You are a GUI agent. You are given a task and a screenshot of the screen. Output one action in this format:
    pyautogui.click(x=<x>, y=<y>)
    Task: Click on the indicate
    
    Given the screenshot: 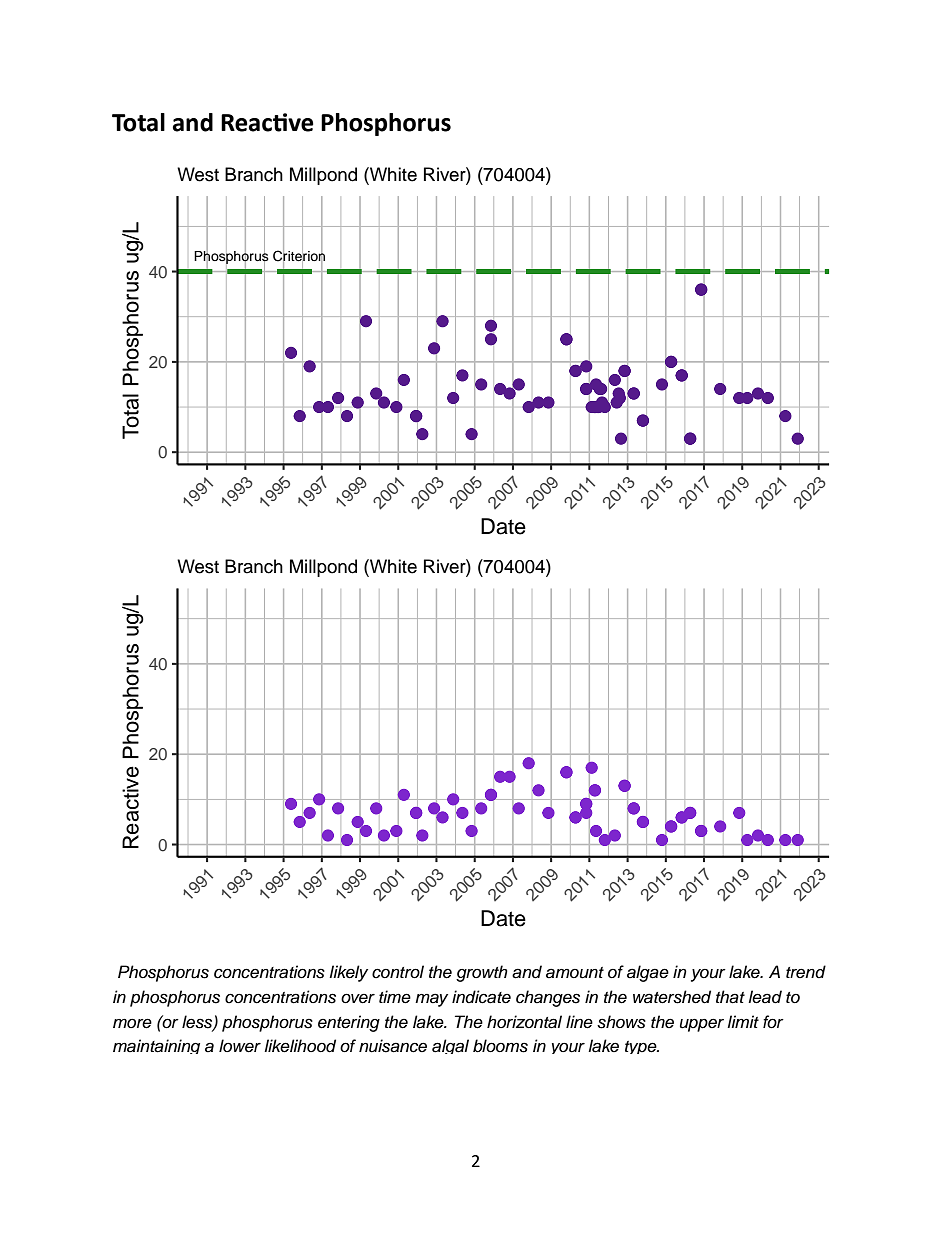 What is the action you would take?
    pyautogui.click(x=481, y=997)
